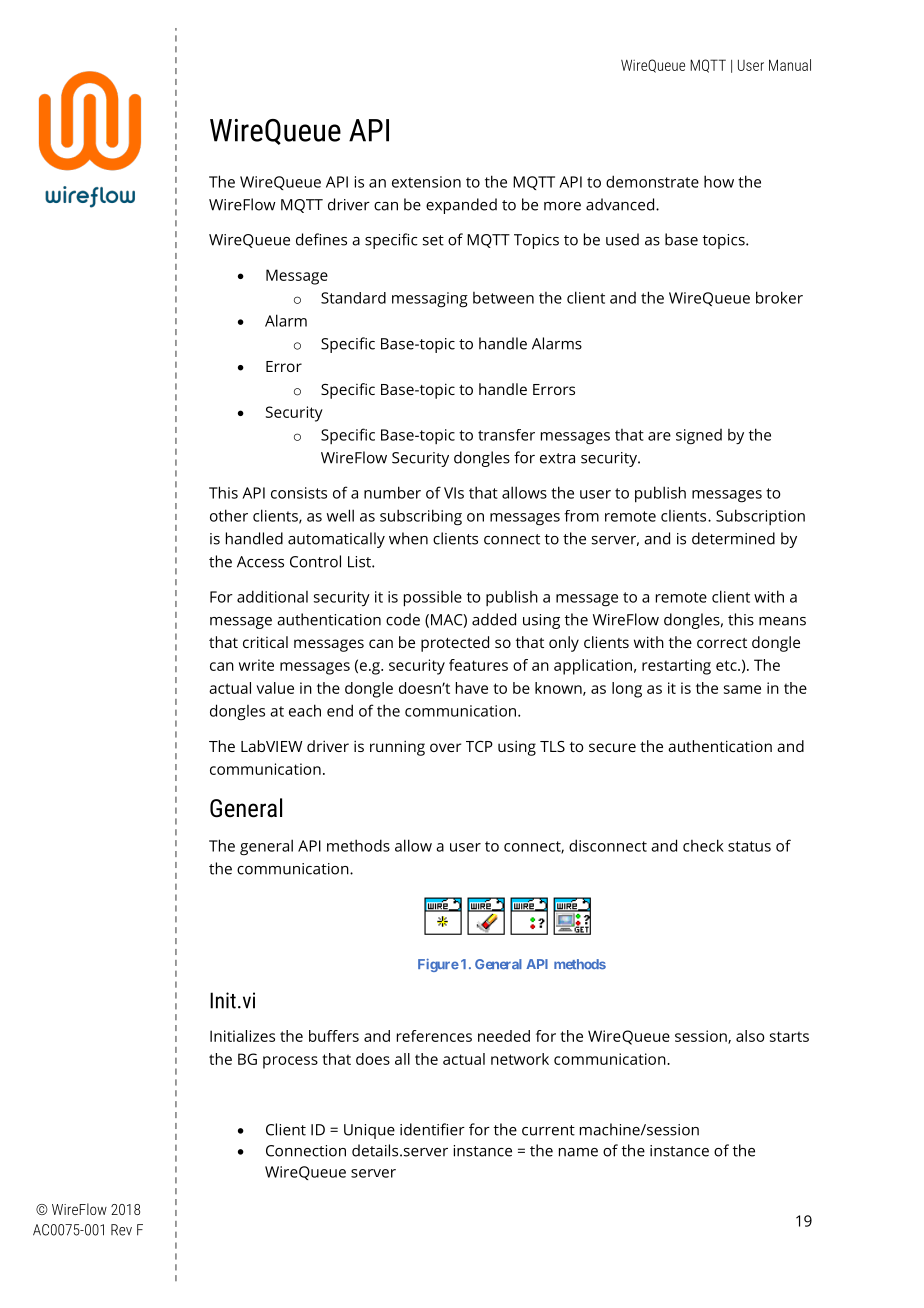 Image resolution: width=924 pixels, height=1308 pixels. What do you see at coordinates (256, 665) in the screenshot?
I see `write` at bounding box center [256, 665].
